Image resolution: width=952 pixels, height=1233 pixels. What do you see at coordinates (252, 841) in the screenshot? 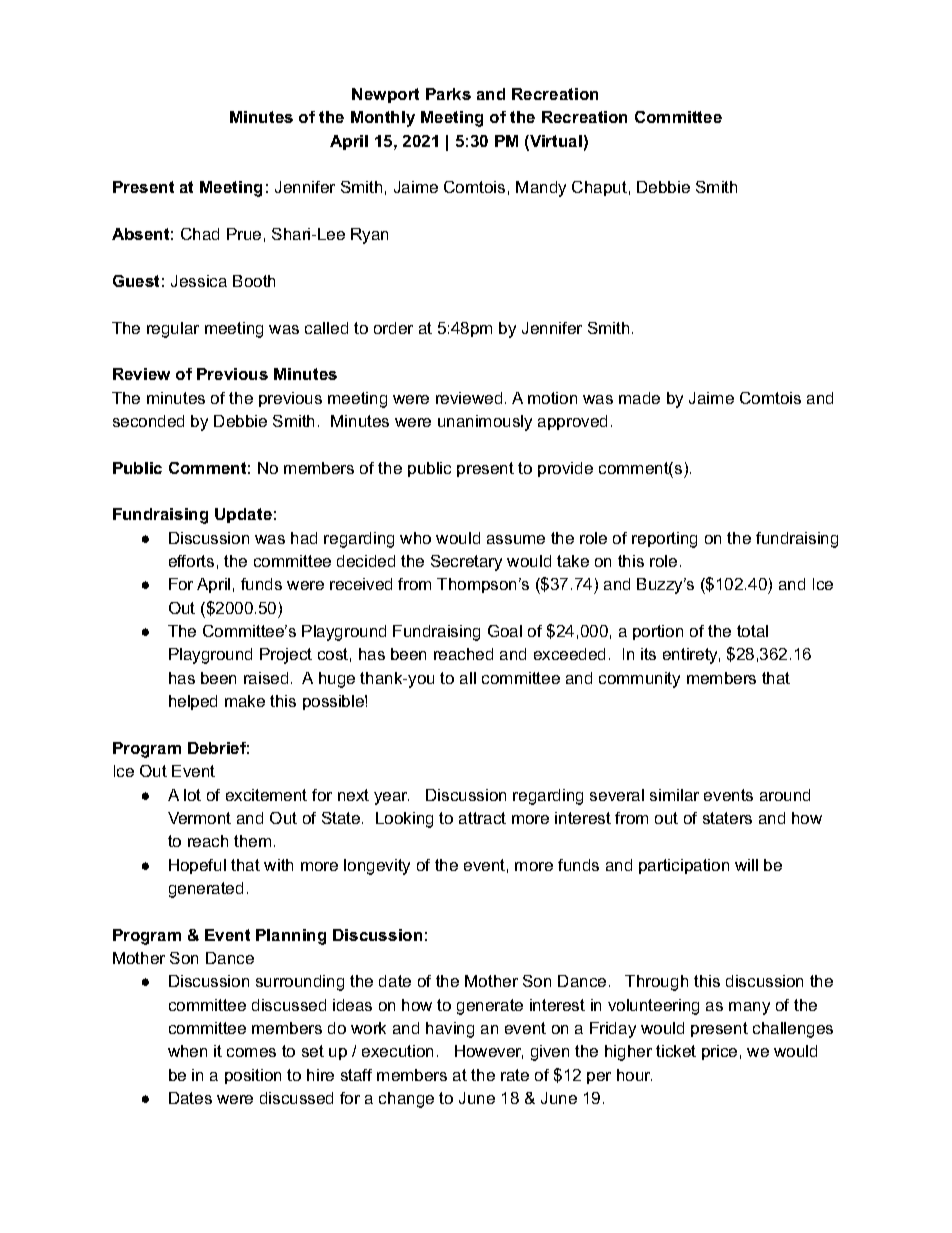
I see `them` at bounding box center [252, 841].
